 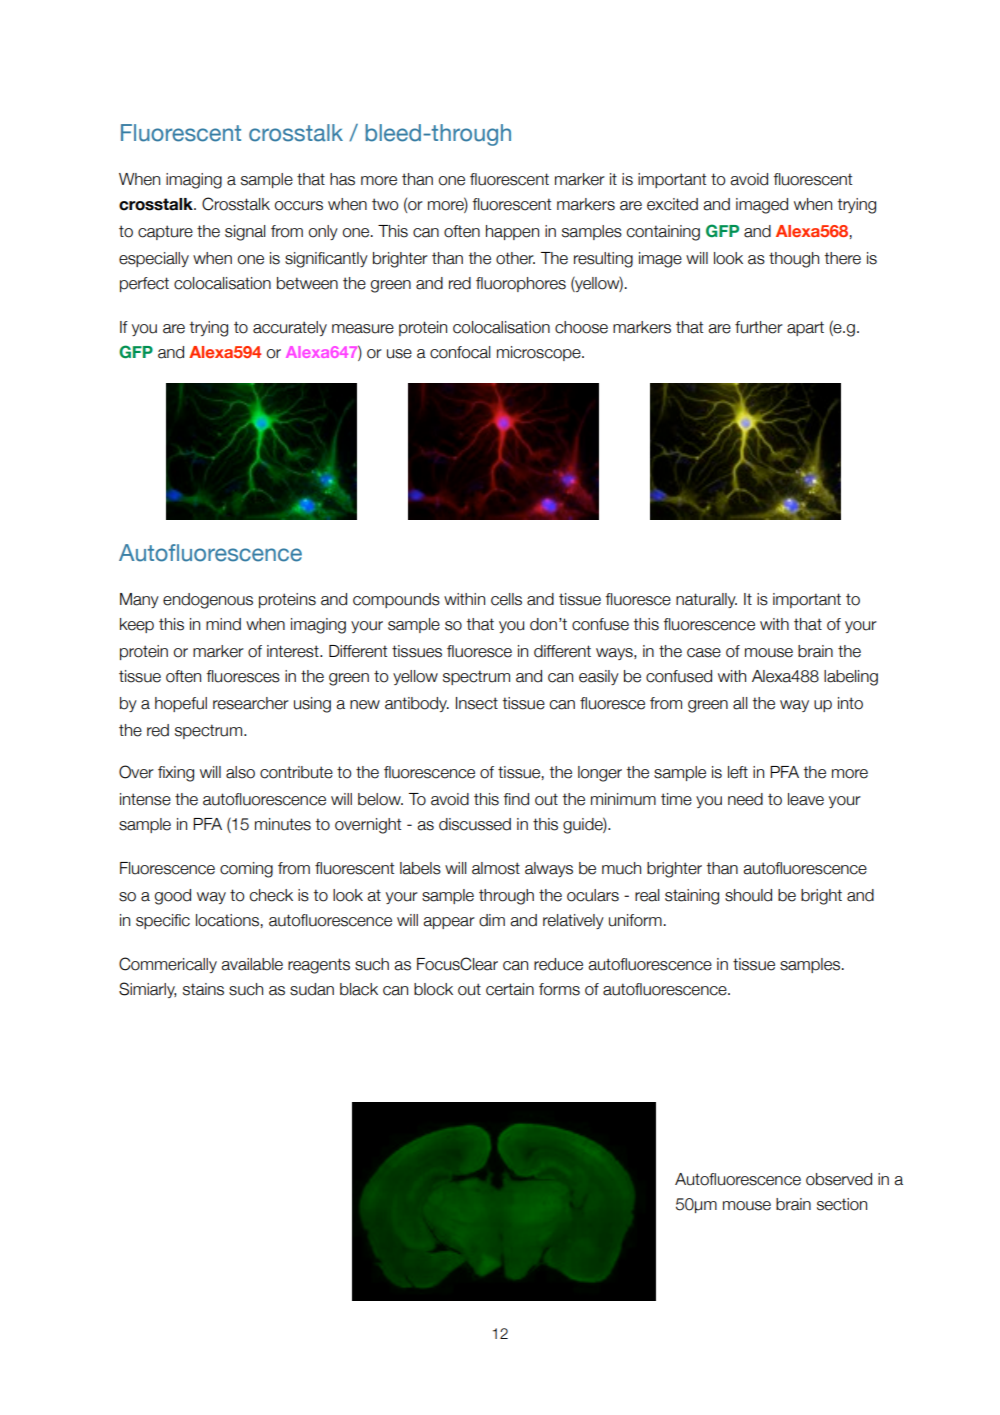 I want to click on endogenous, so click(x=208, y=601).
